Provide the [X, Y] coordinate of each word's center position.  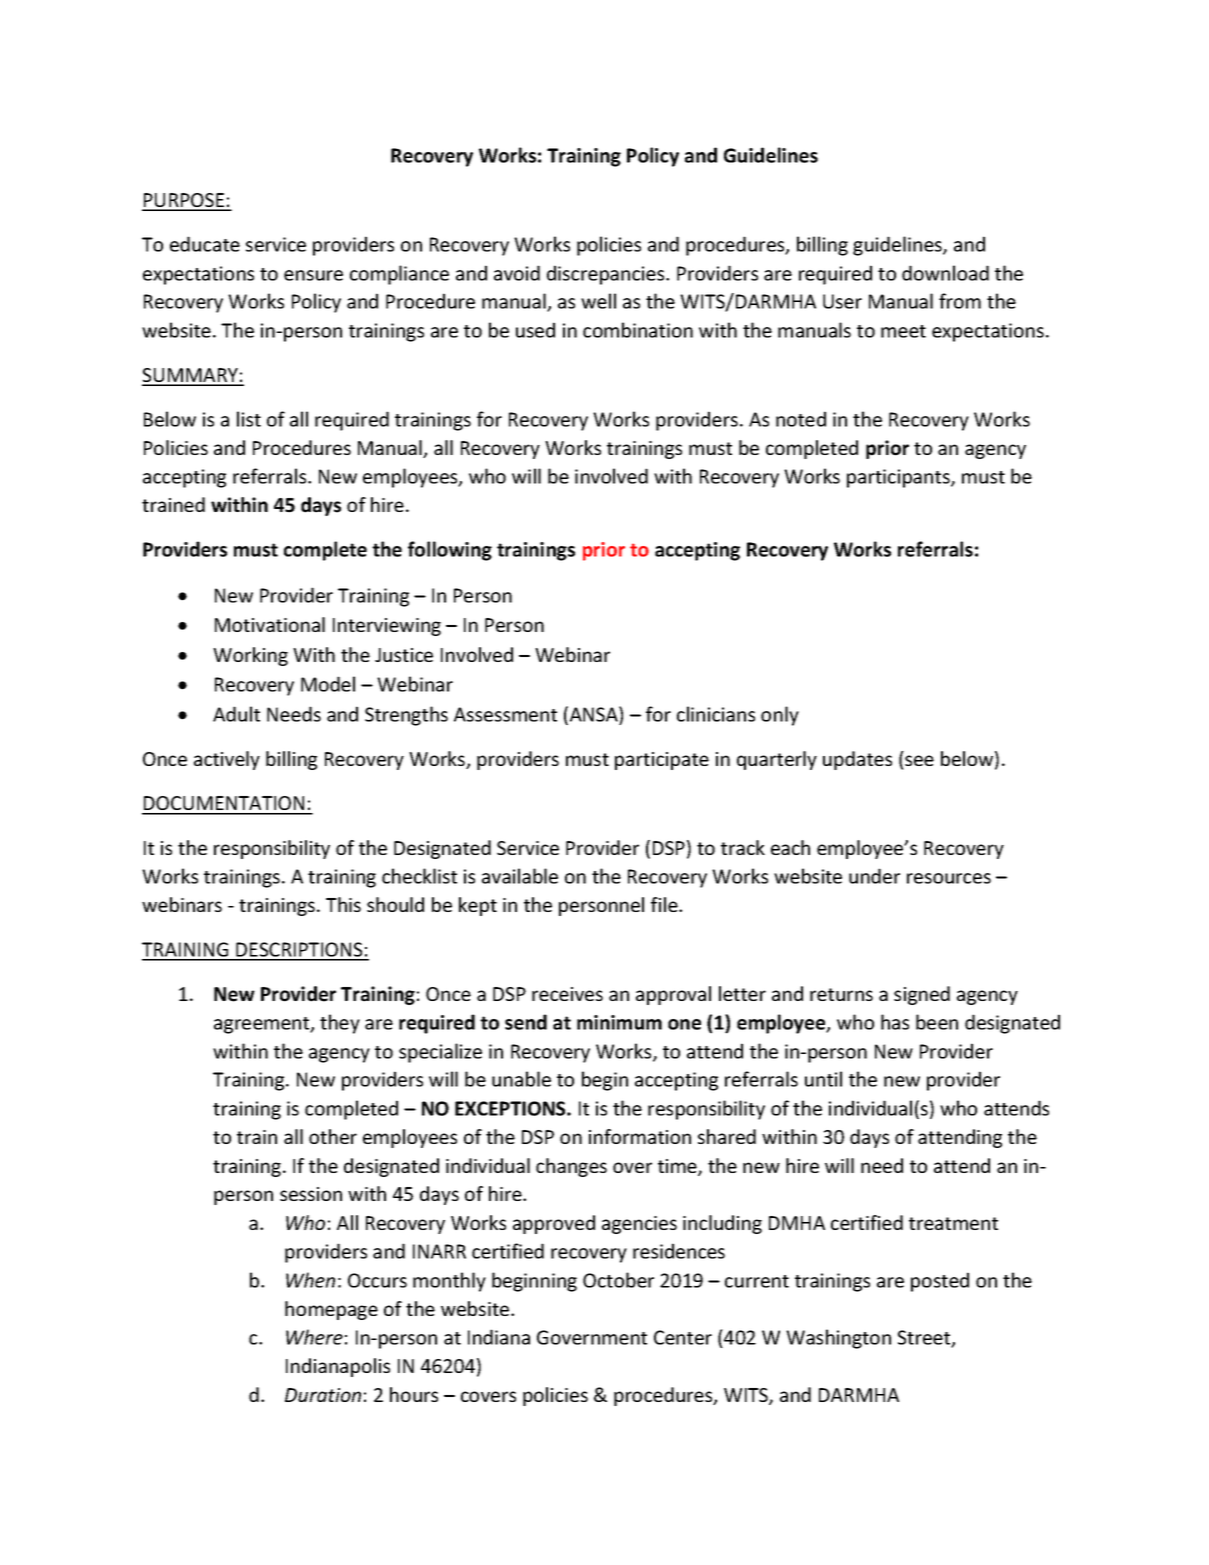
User [842, 301]
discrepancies [607, 275]
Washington [838, 1339]
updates [857, 760]
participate [662, 761]
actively [227, 760]
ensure [313, 275]
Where [314, 1337]
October [618, 1280]
